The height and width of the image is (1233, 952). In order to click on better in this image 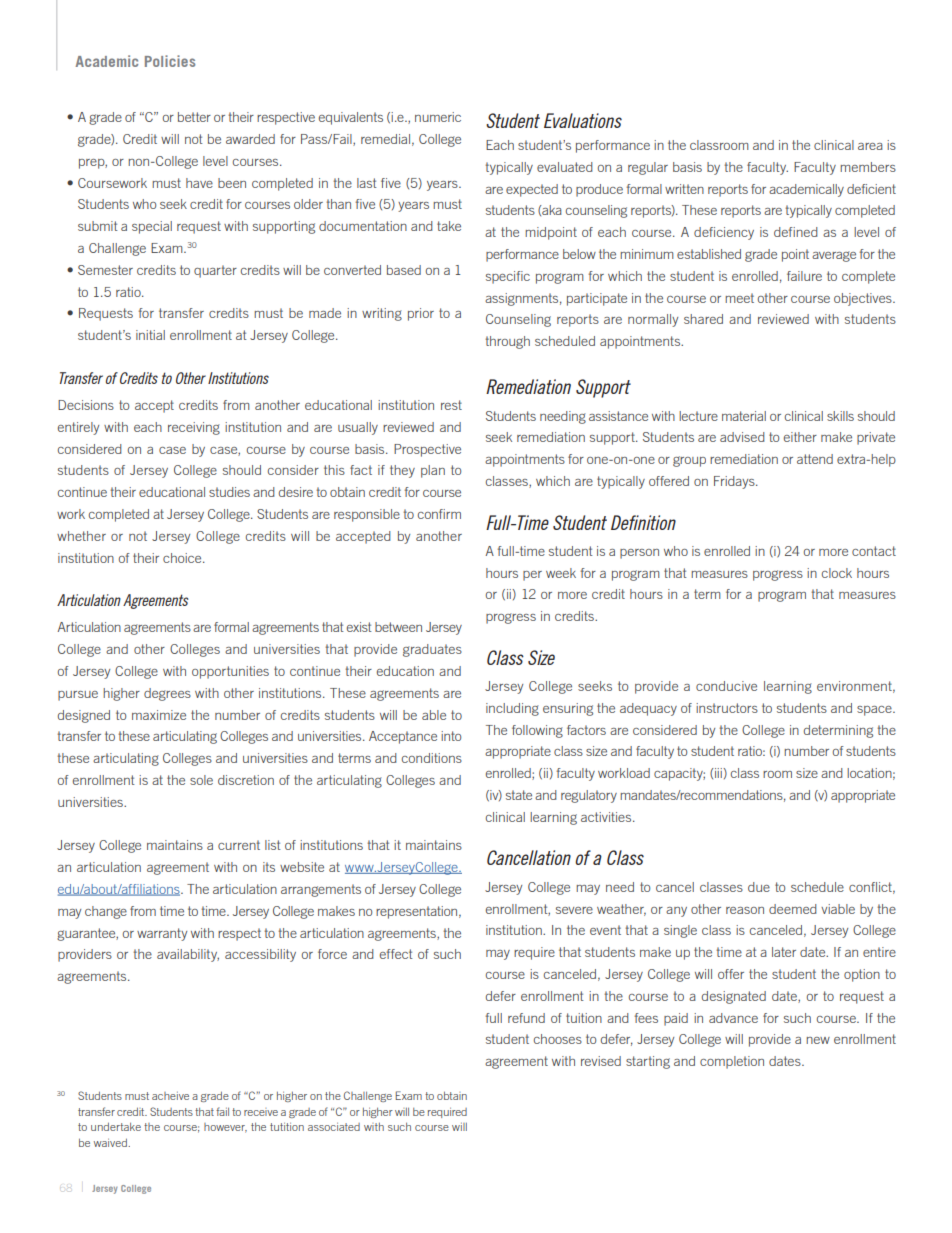, I will do `click(194, 117)`.
